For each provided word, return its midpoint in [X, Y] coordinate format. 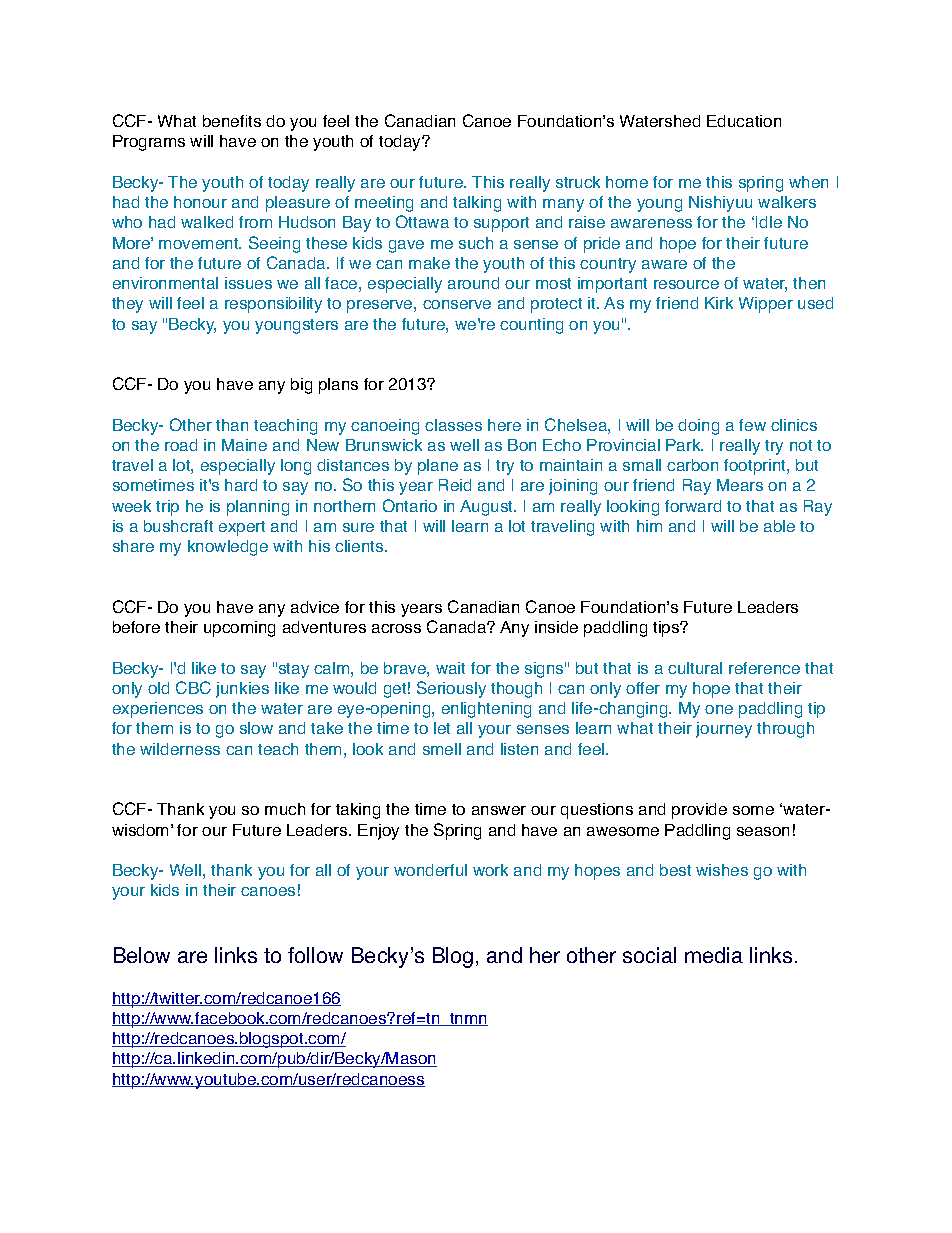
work [490, 870]
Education [744, 121]
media [714, 955]
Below [142, 955]
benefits [232, 121]
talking [477, 204]
